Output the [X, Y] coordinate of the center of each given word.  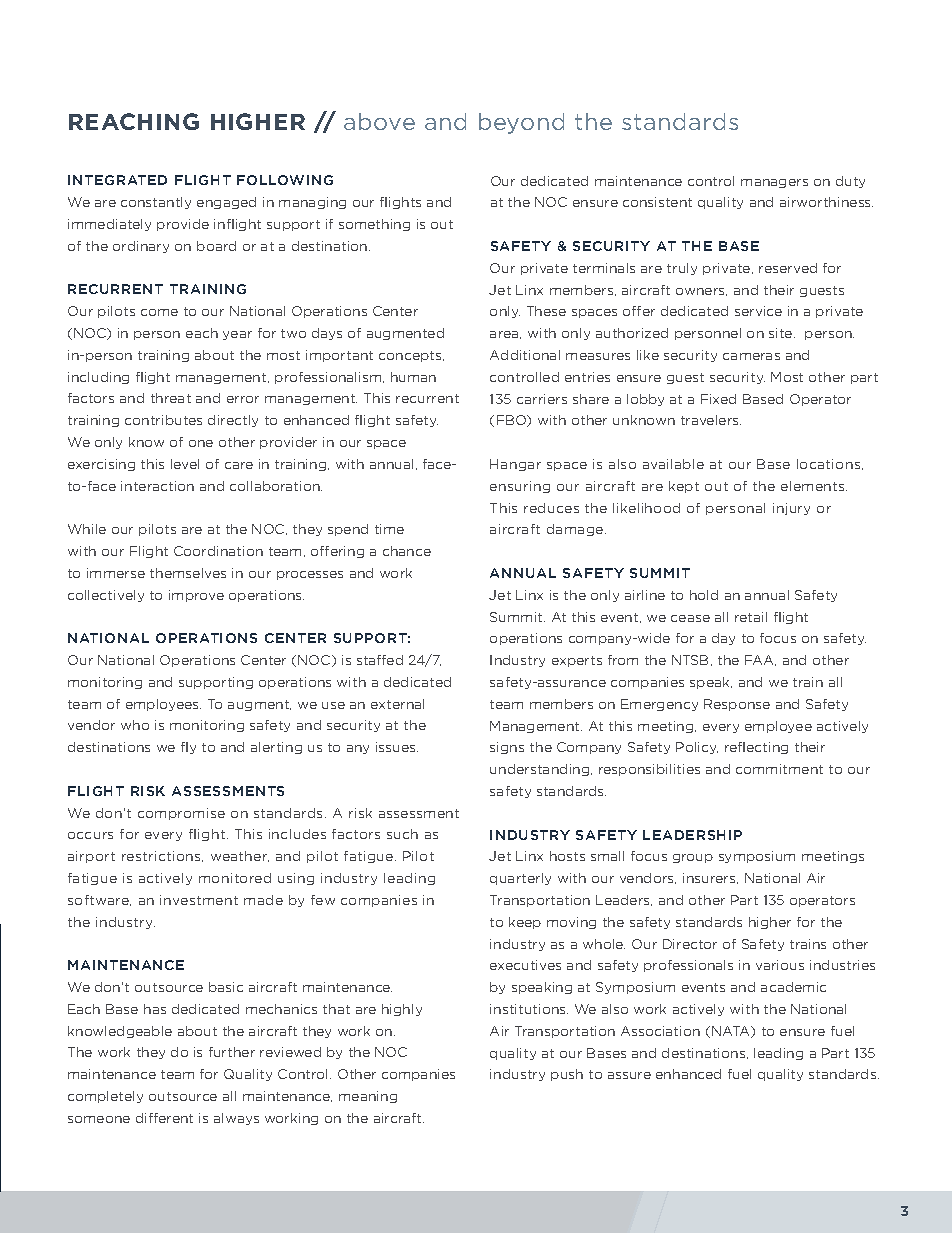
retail [751, 617]
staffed [380, 660]
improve [196, 596]
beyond [521, 123]
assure [629, 1075]
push [567, 1075]
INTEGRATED [117, 180]
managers [774, 183]
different [164, 1118]
